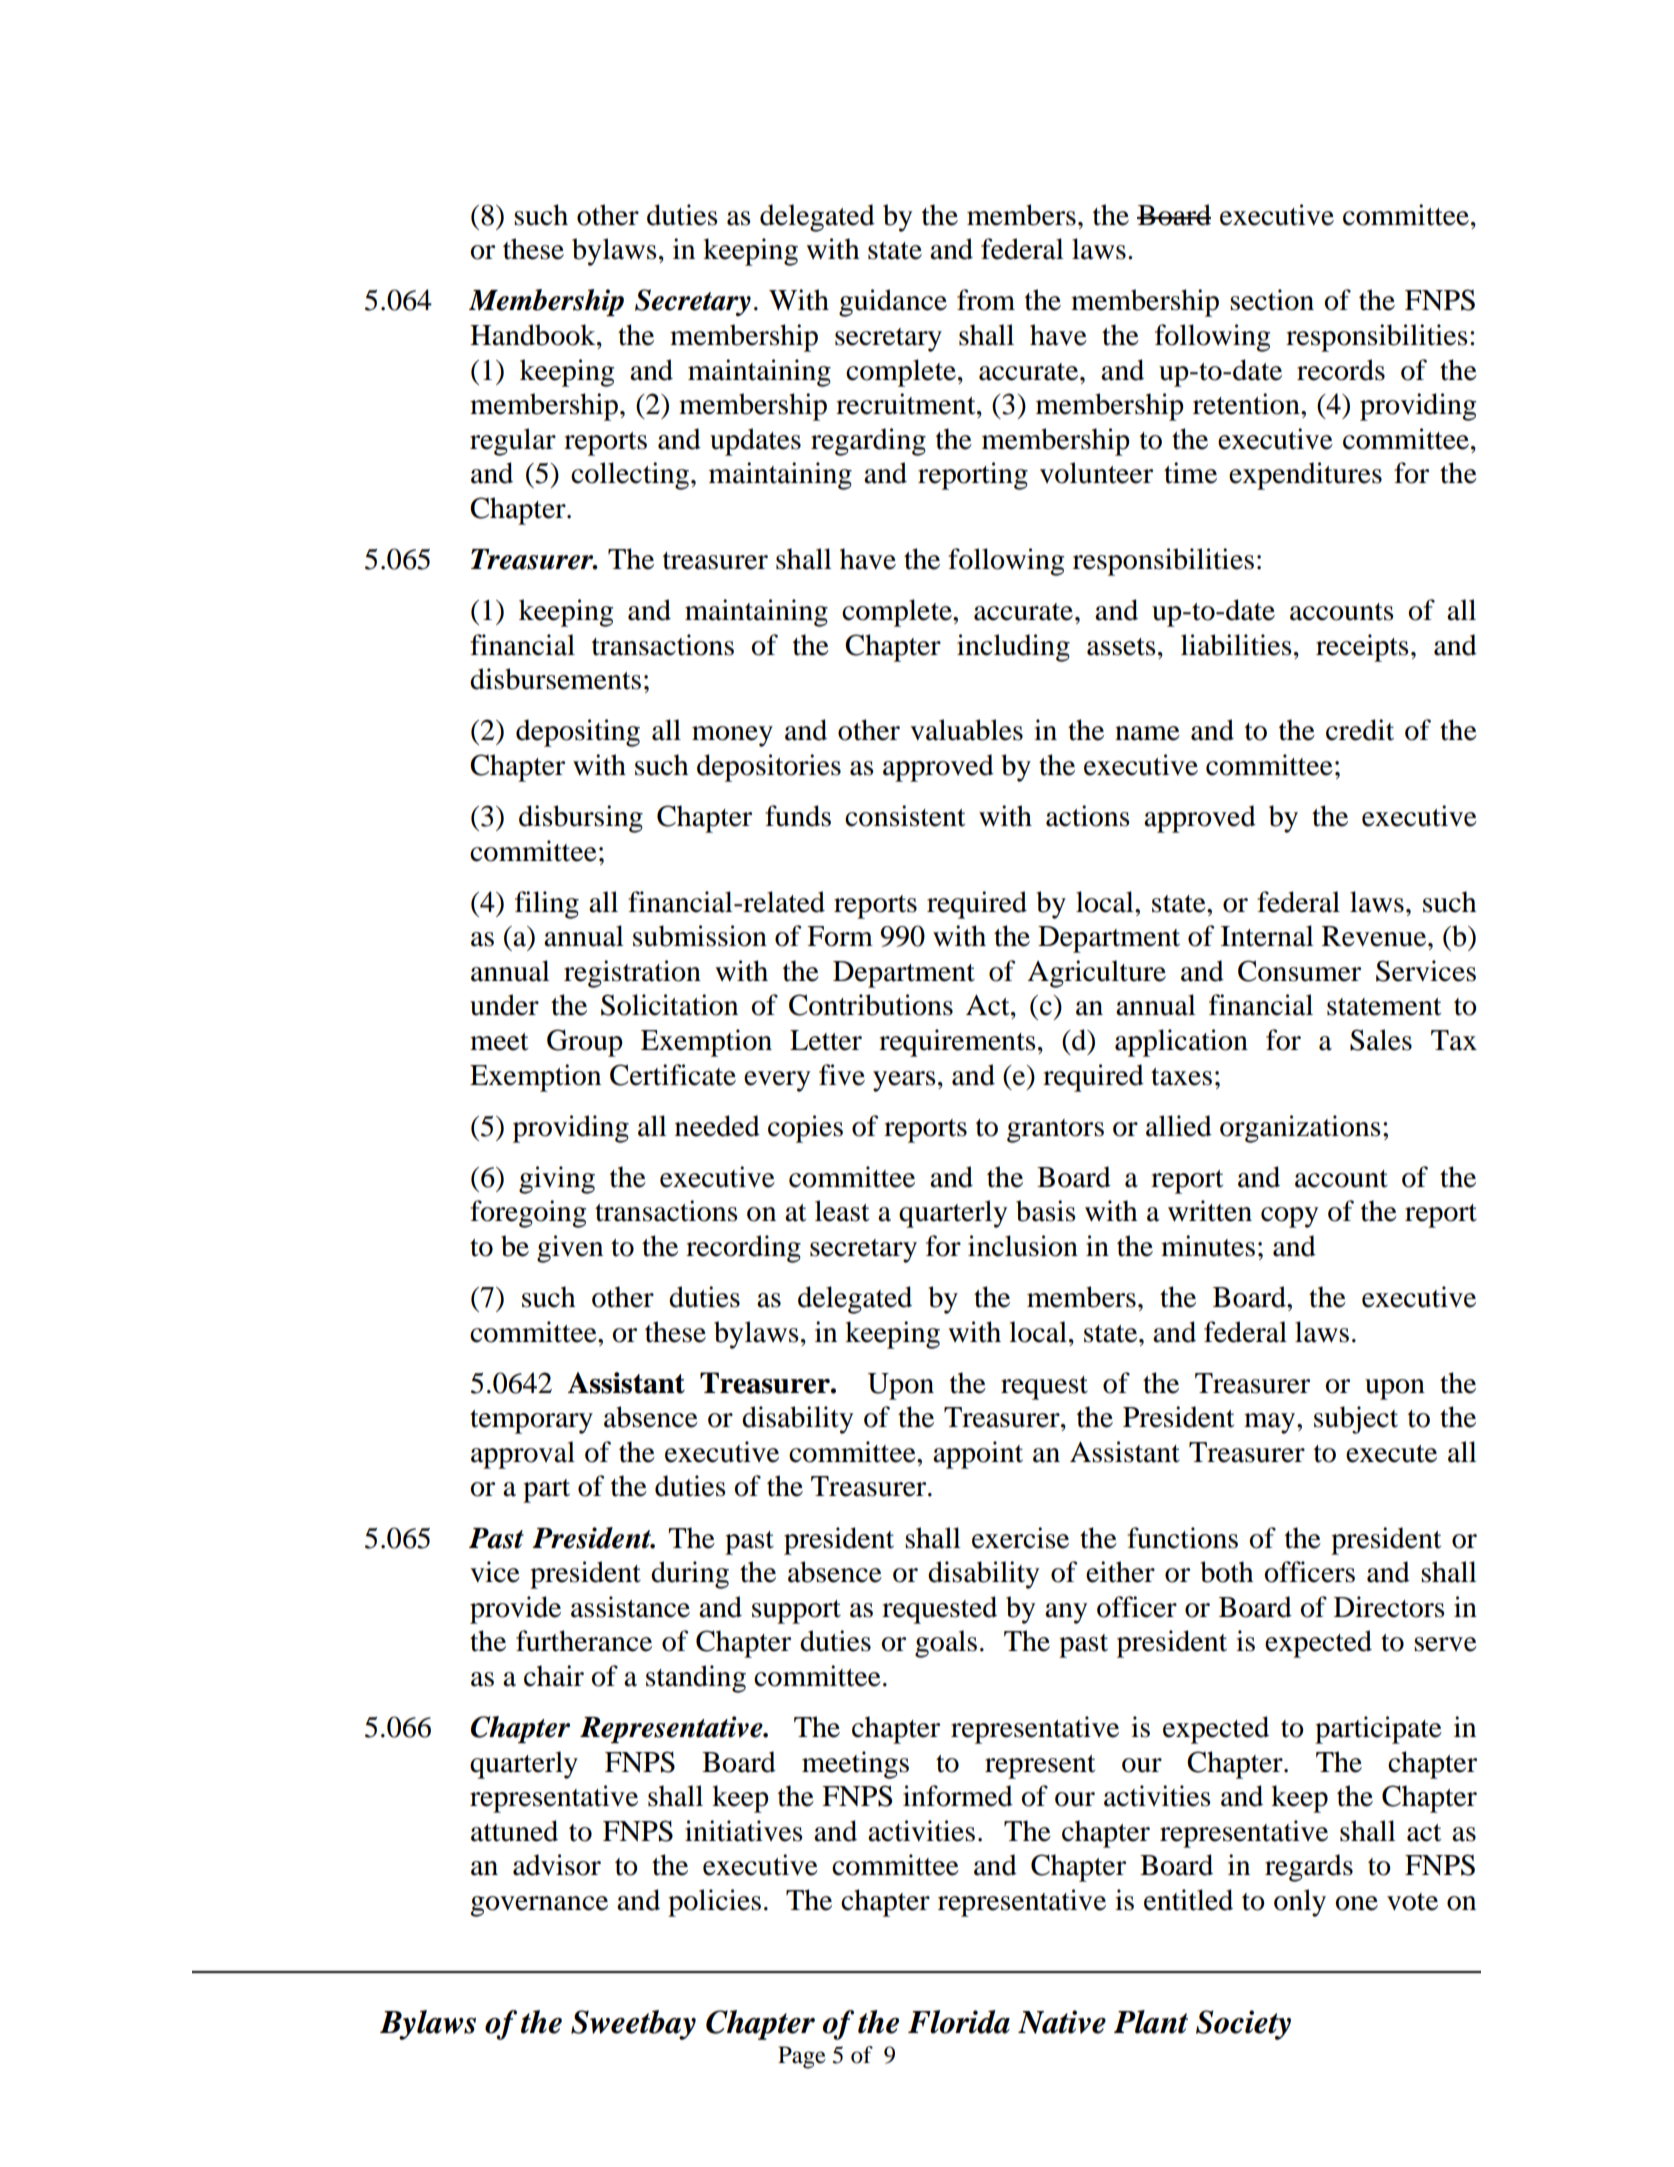 This screenshot has height=2167, width=1674. Describe the element at coordinates (946, 1644) in the screenshot. I see `goals` at that location.
